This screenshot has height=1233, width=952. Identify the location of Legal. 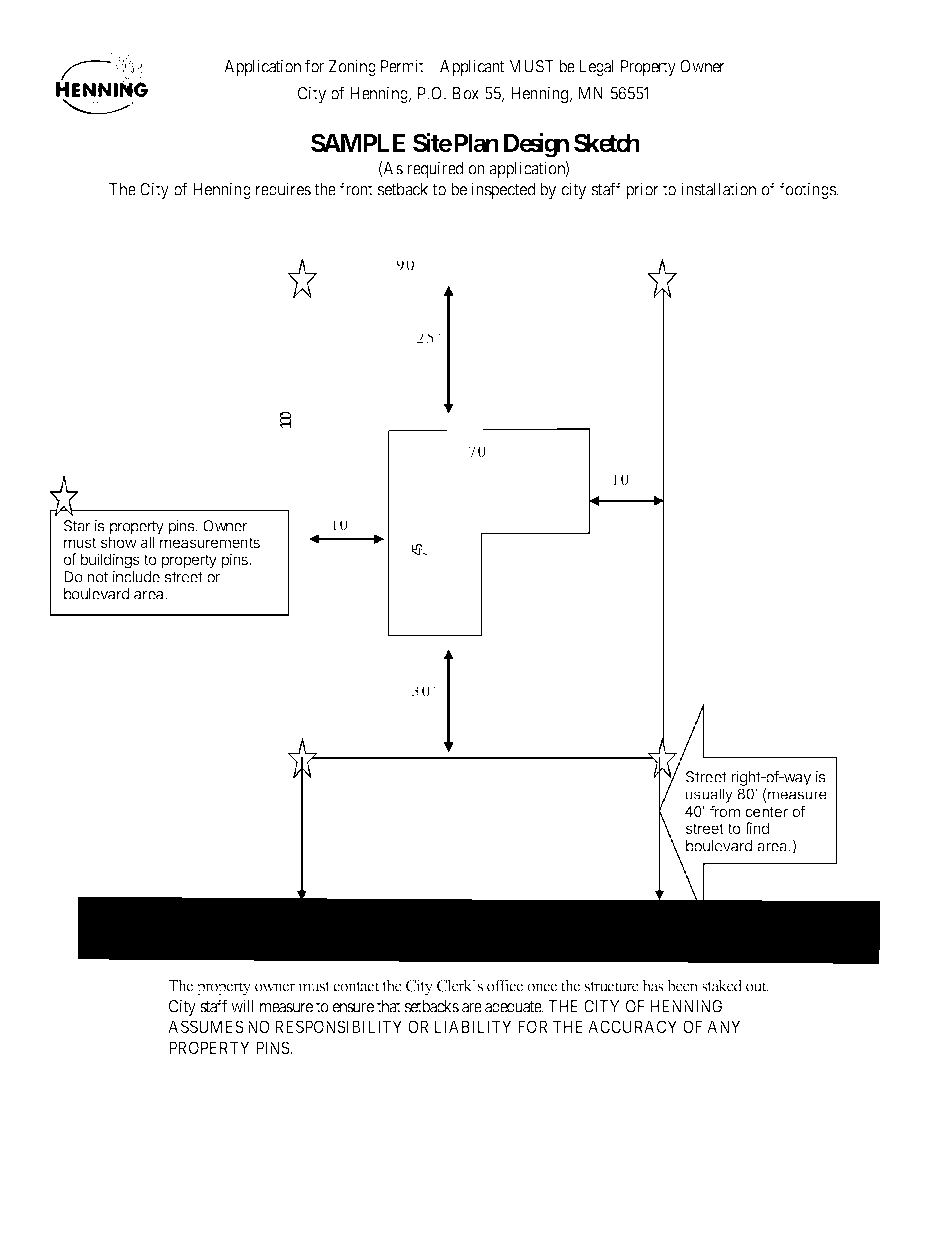
(596, 68).
